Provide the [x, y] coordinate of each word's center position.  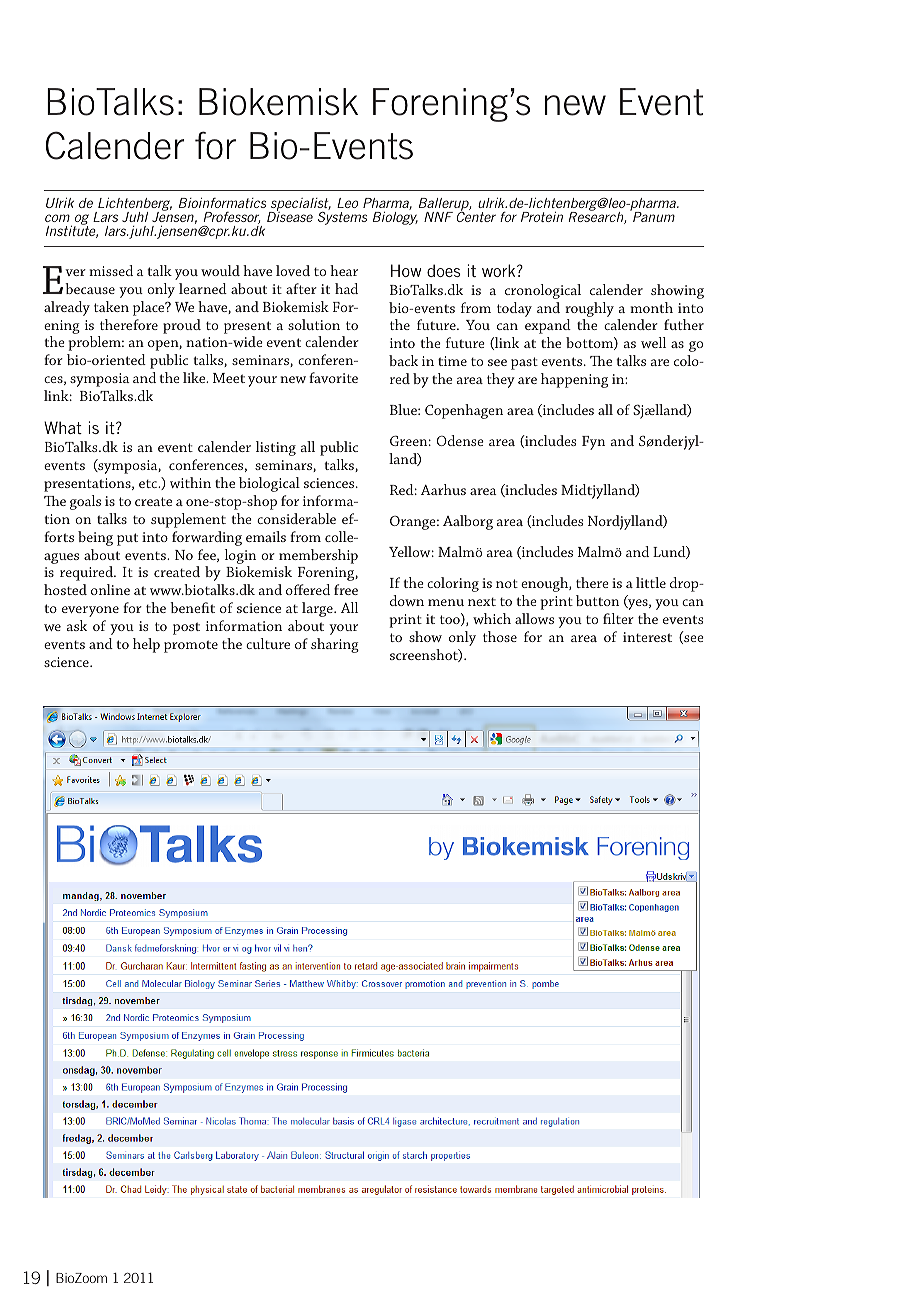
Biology [395, 218]
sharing [335, 645]
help [146, 645]
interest [647, 637]
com [57, 218]
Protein [542, 217]
